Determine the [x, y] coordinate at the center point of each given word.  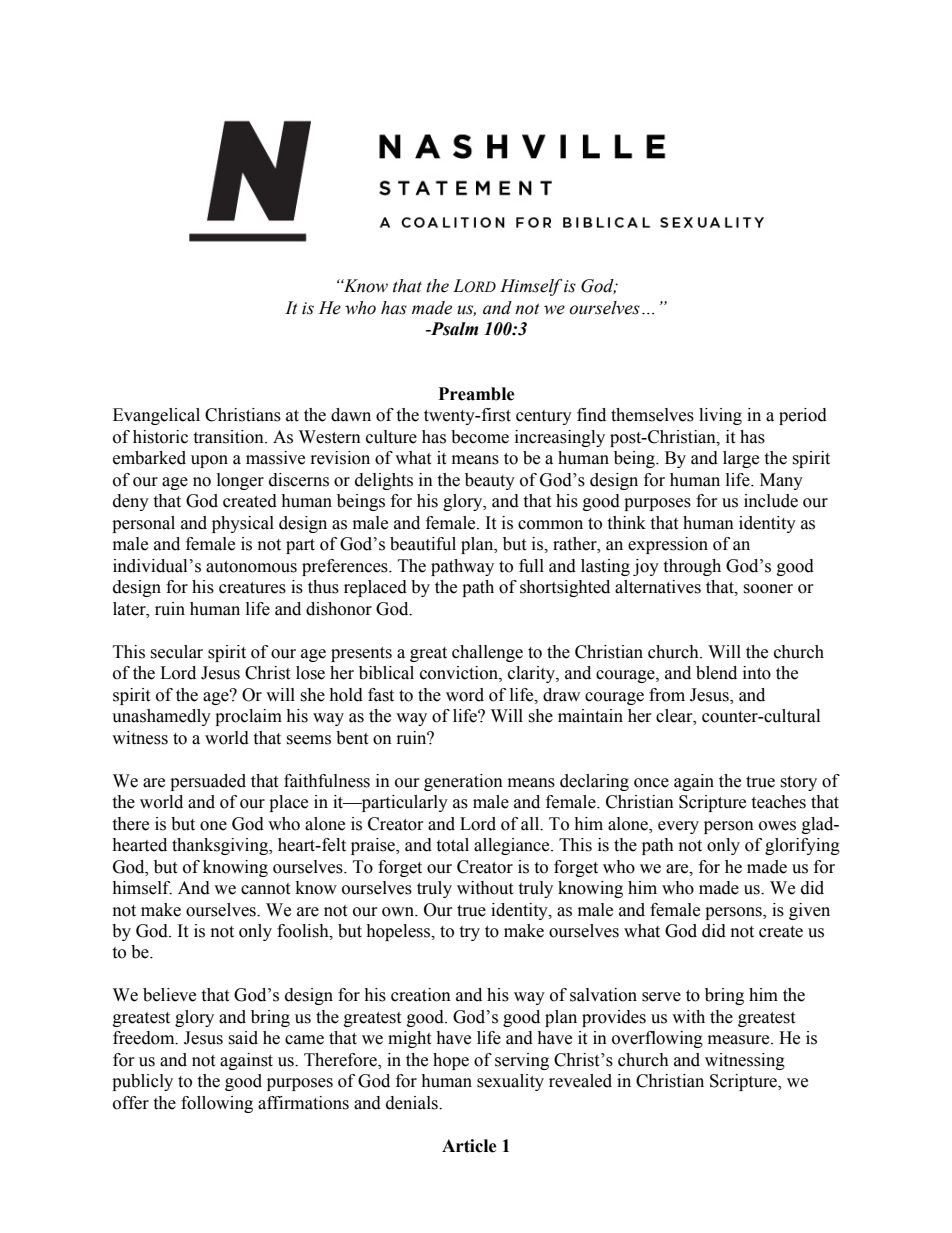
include [771, 501]
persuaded [208, 782]
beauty [490, 481]
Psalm [453, 329]
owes [777, 826]
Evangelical [156, 416]
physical [243, 524]
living [720, 416]
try [469, 933]
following [217, 1104]
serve [661, 997]
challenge [487, 653]
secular [176, 652]
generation [463, 782]
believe [169, 995]
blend [716, 673]
